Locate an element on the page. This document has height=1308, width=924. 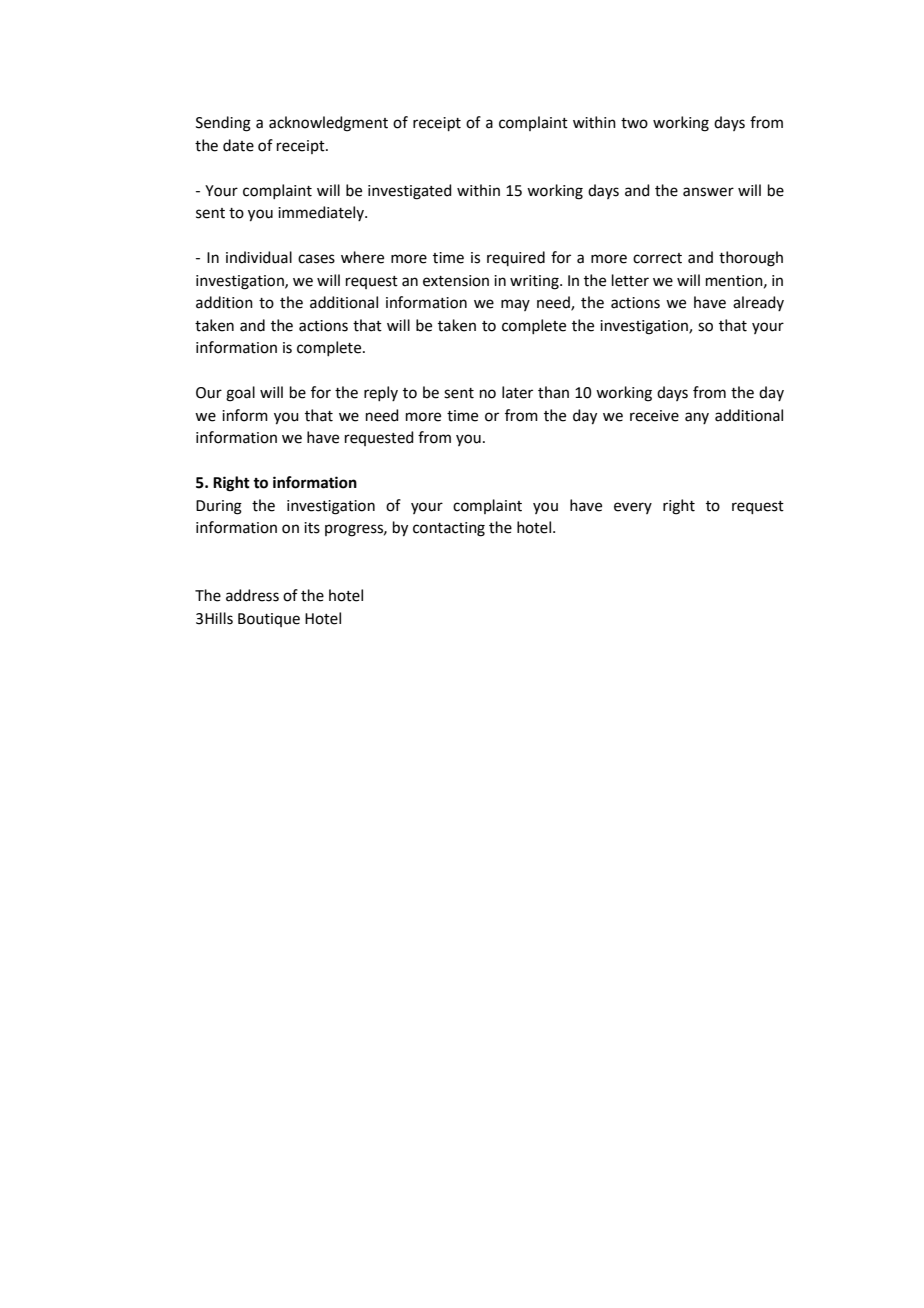
goal is located at coordinates (240, 394).
